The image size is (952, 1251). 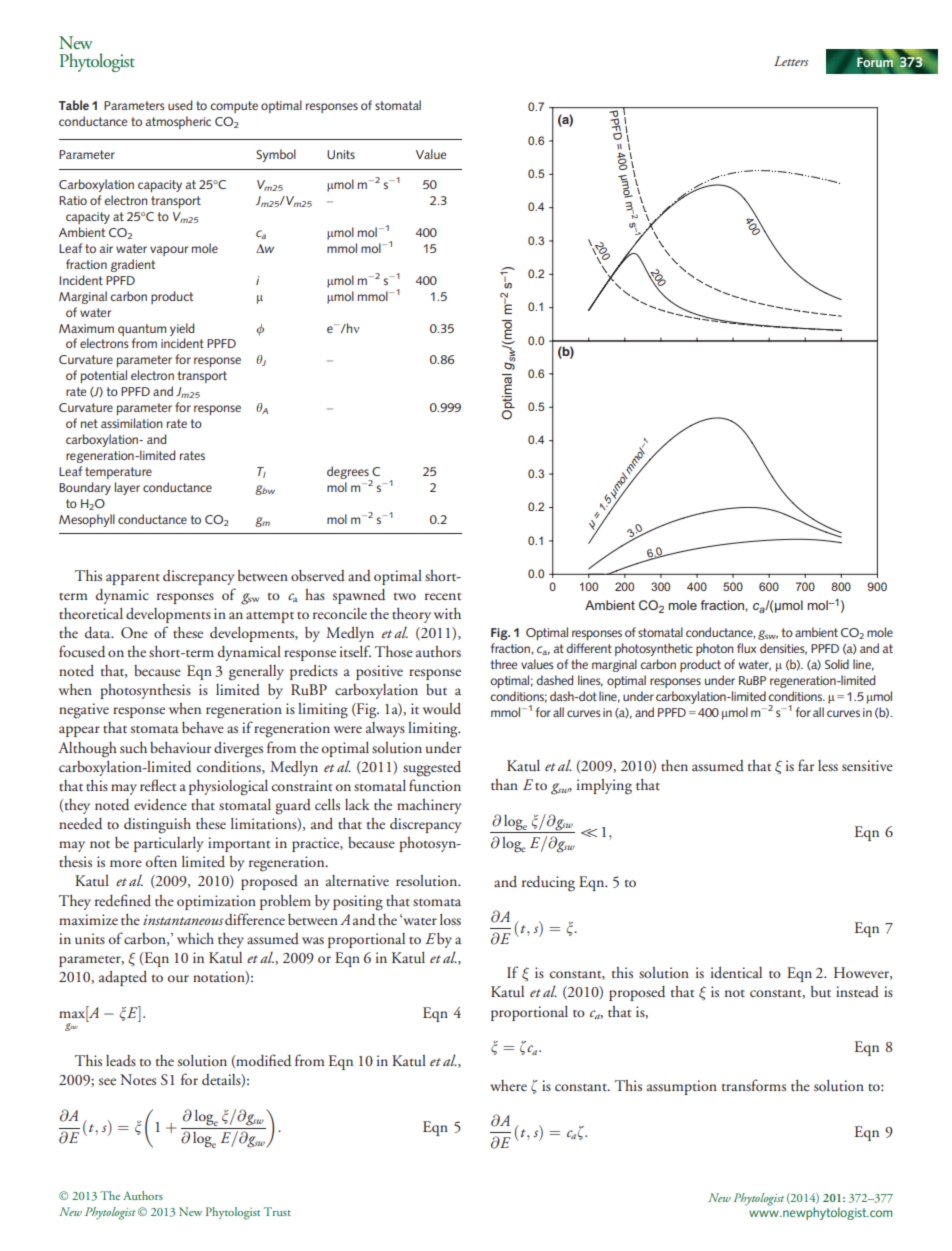 What do you see at coordinates (791, 61) in the page?
I see `Letters` at bounding box center [791, 61].
